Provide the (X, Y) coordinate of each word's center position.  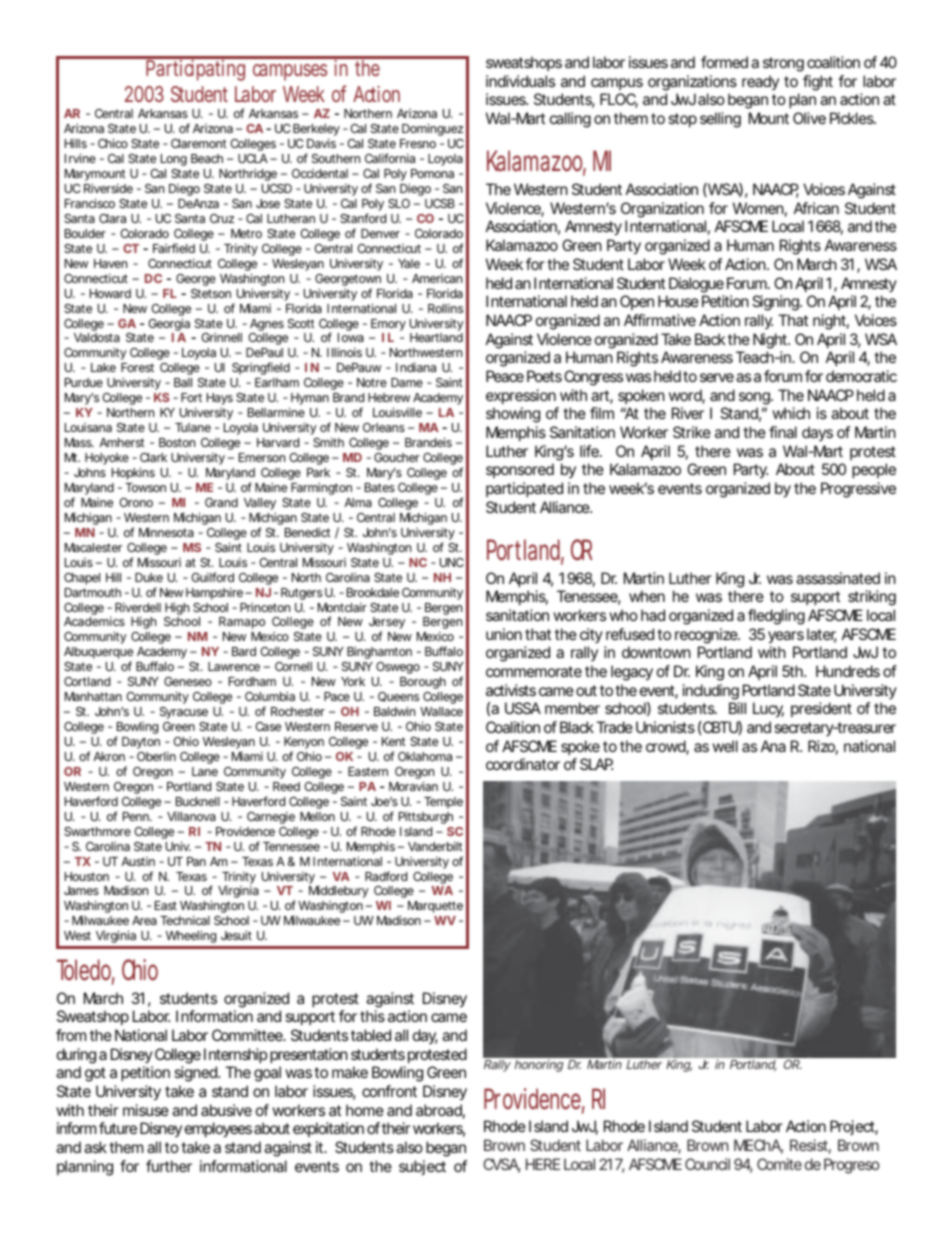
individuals (520, 81)
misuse (146, 1110)
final (783, 432)
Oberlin (156, 756)
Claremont (199, 143)
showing (513, 415)
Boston (177, 442)
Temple (443, 803)
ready (760, 82)
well (725, 746)
